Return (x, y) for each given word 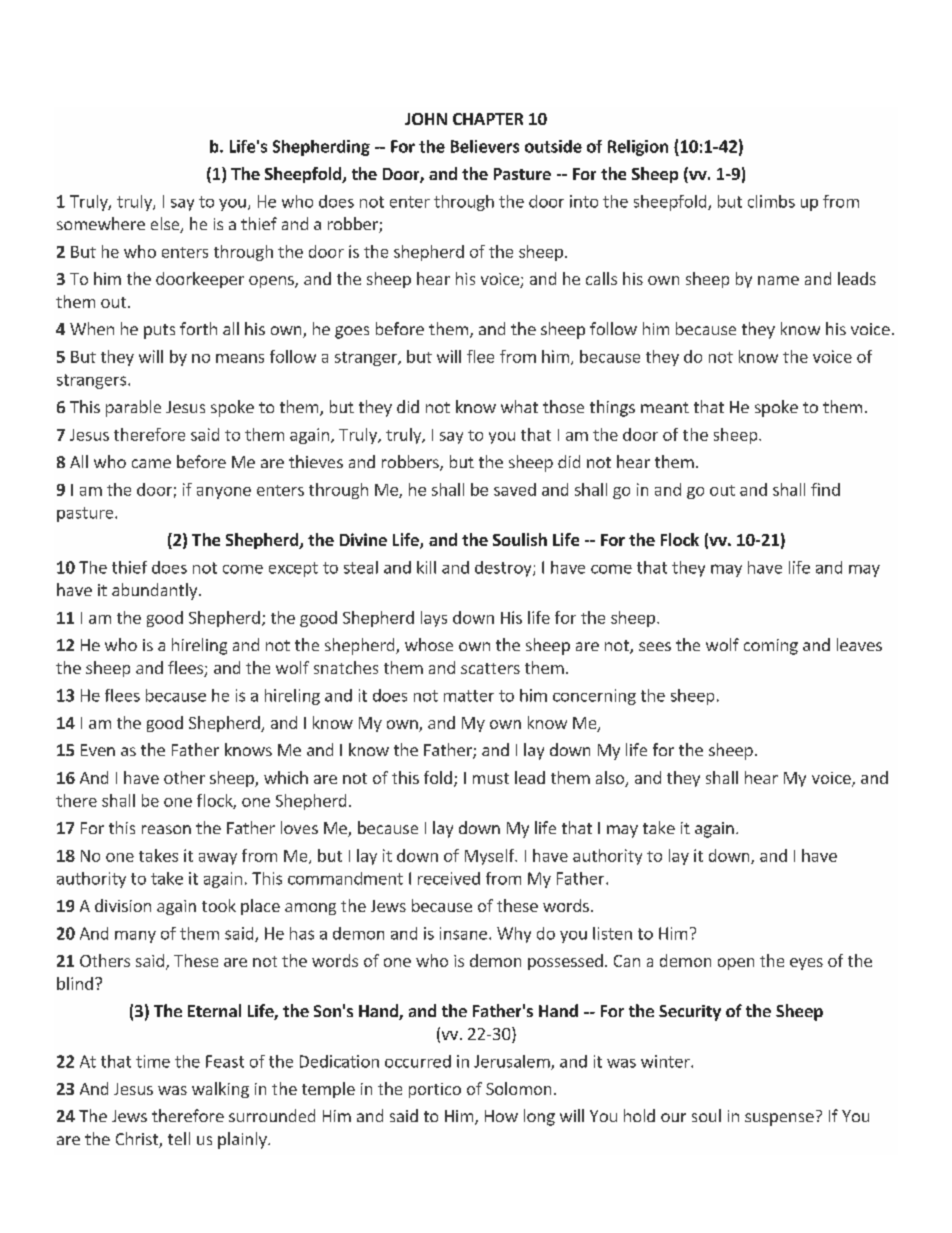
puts (159, 331)
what (519, 406)
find (825, 489)
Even (98, 750)
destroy (504, 569)
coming (771, 647)
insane (463, 933)
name (778, 280)
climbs (771, 201)
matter (469, 696)
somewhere (101, 223)
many (135, 937)
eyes (806, 964)
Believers (485, 146)
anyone (224, 493)
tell (179, 1138)
